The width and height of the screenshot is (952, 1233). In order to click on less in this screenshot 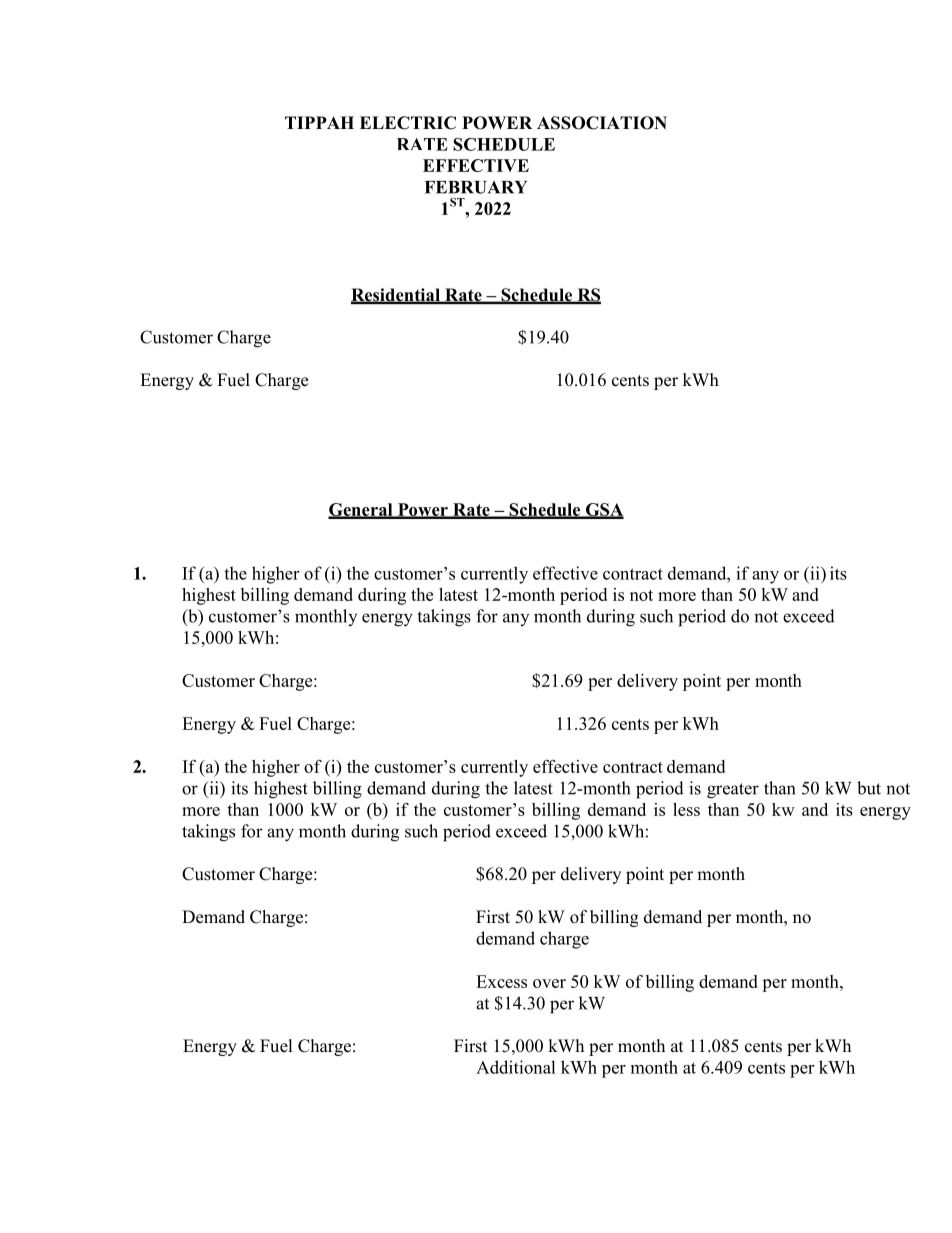, I will do `click(686, 809)`.
